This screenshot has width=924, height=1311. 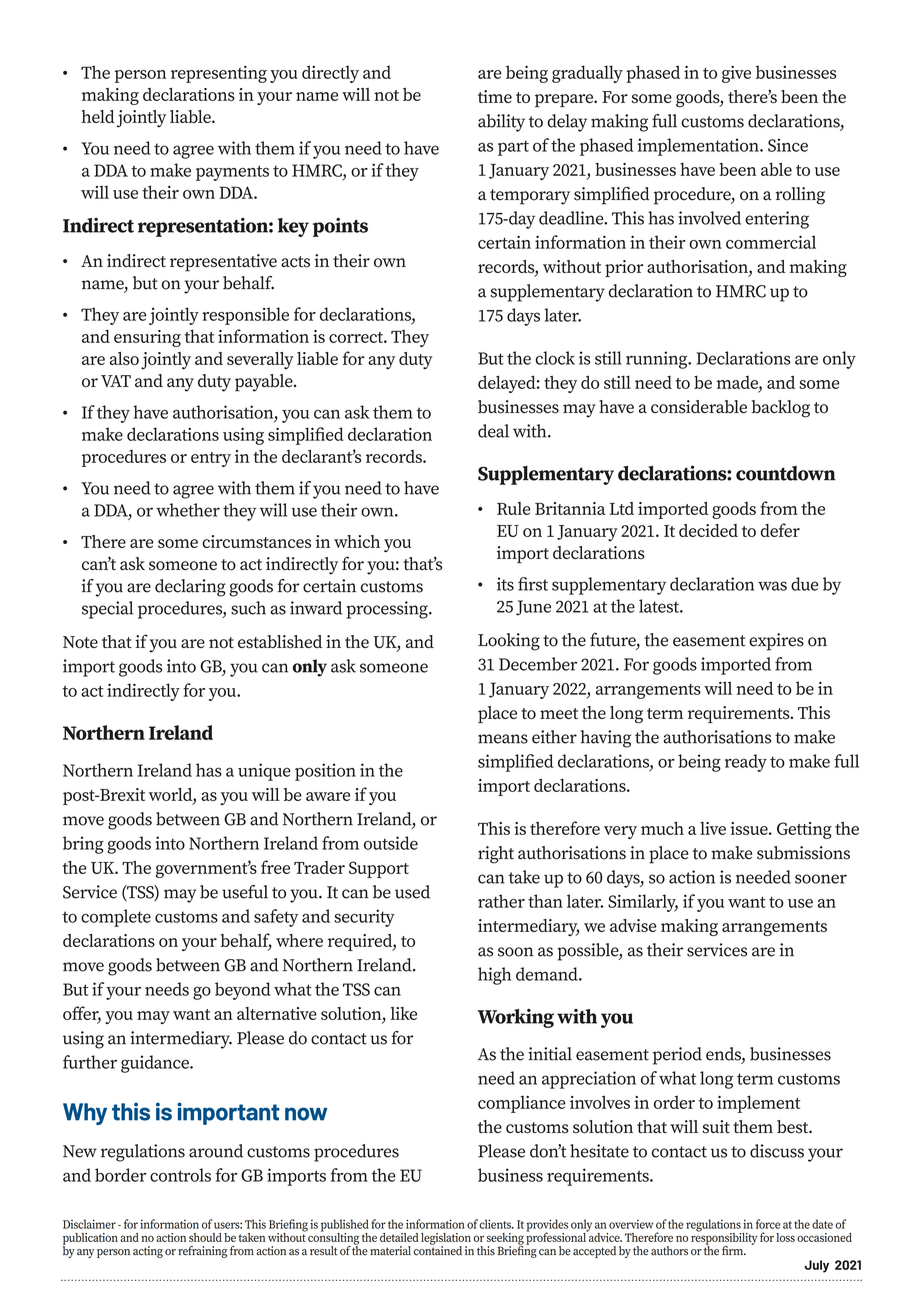 I want to click on right, so click(x=496, y=855).
